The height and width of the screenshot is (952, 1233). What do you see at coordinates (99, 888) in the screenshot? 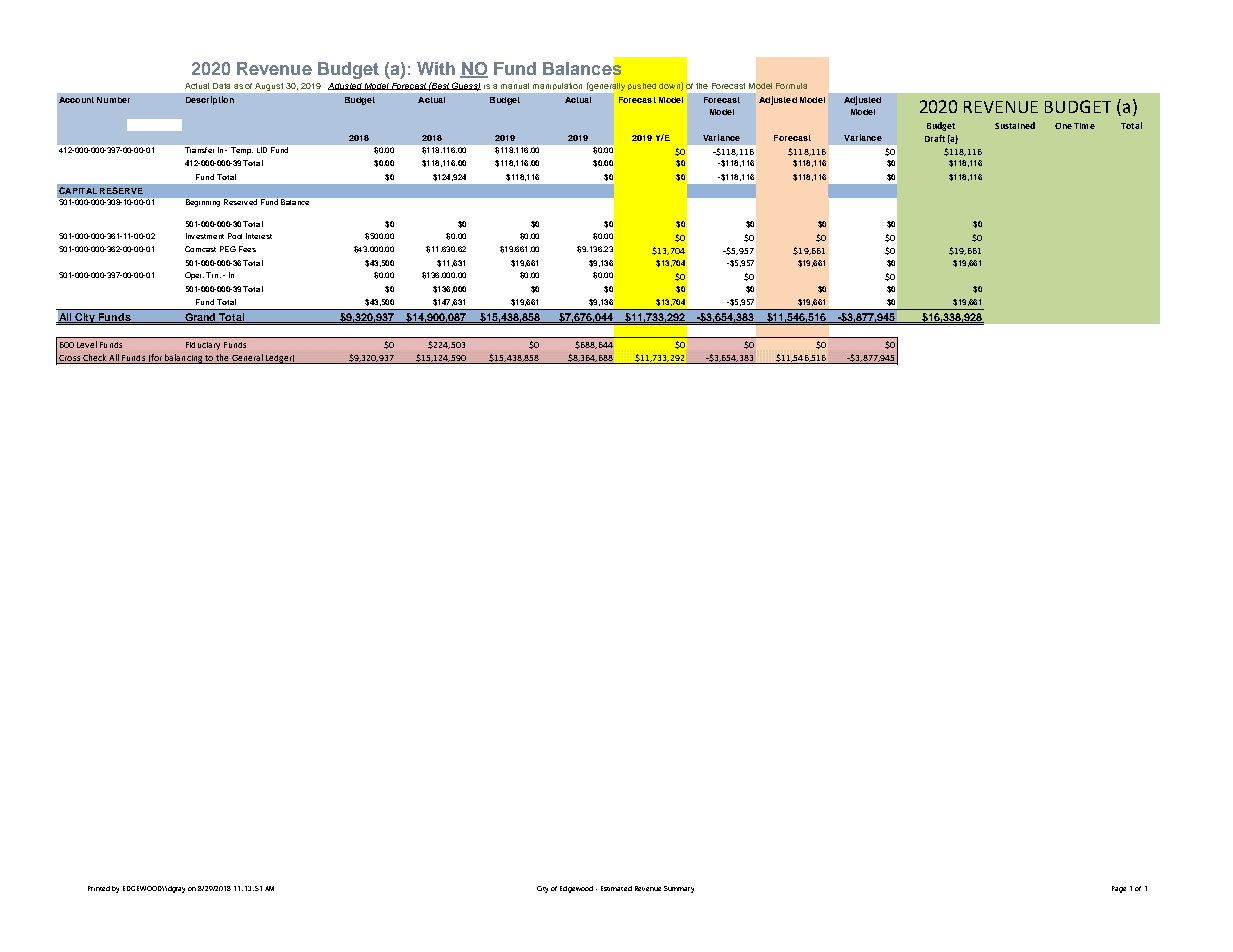
I see `Printed` at bounding box center [99, 888].
